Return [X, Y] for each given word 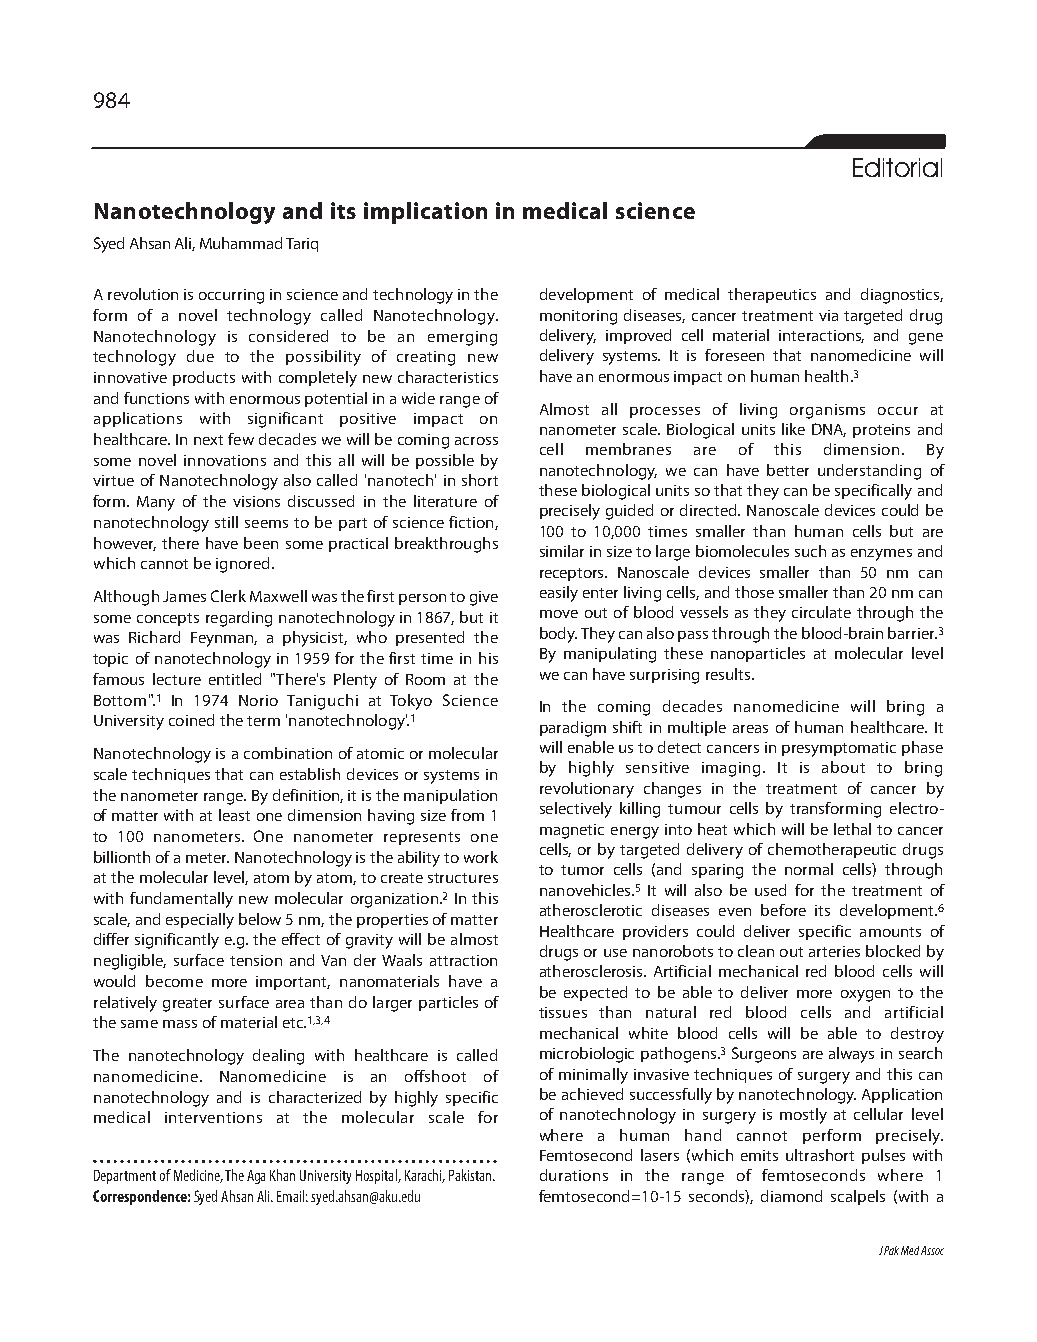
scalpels [858, 1197]
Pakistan [471, 1175]
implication [425, 213]
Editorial [897, 167]
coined [191, 720]
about [843, 767]
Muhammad [241, 243]
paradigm [573, 729]
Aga [256, 1177]
